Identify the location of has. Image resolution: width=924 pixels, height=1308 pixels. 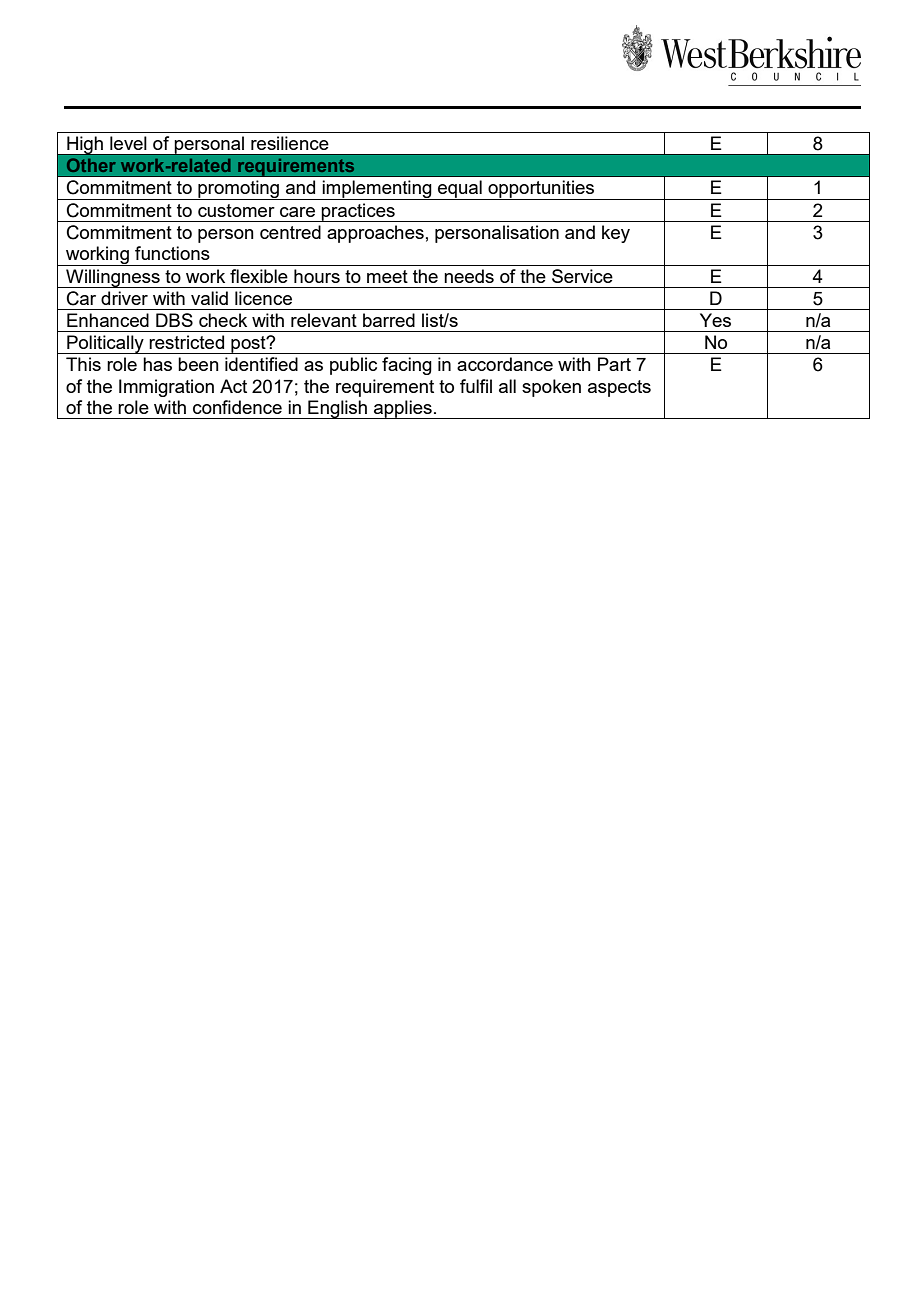
(157, 364).
